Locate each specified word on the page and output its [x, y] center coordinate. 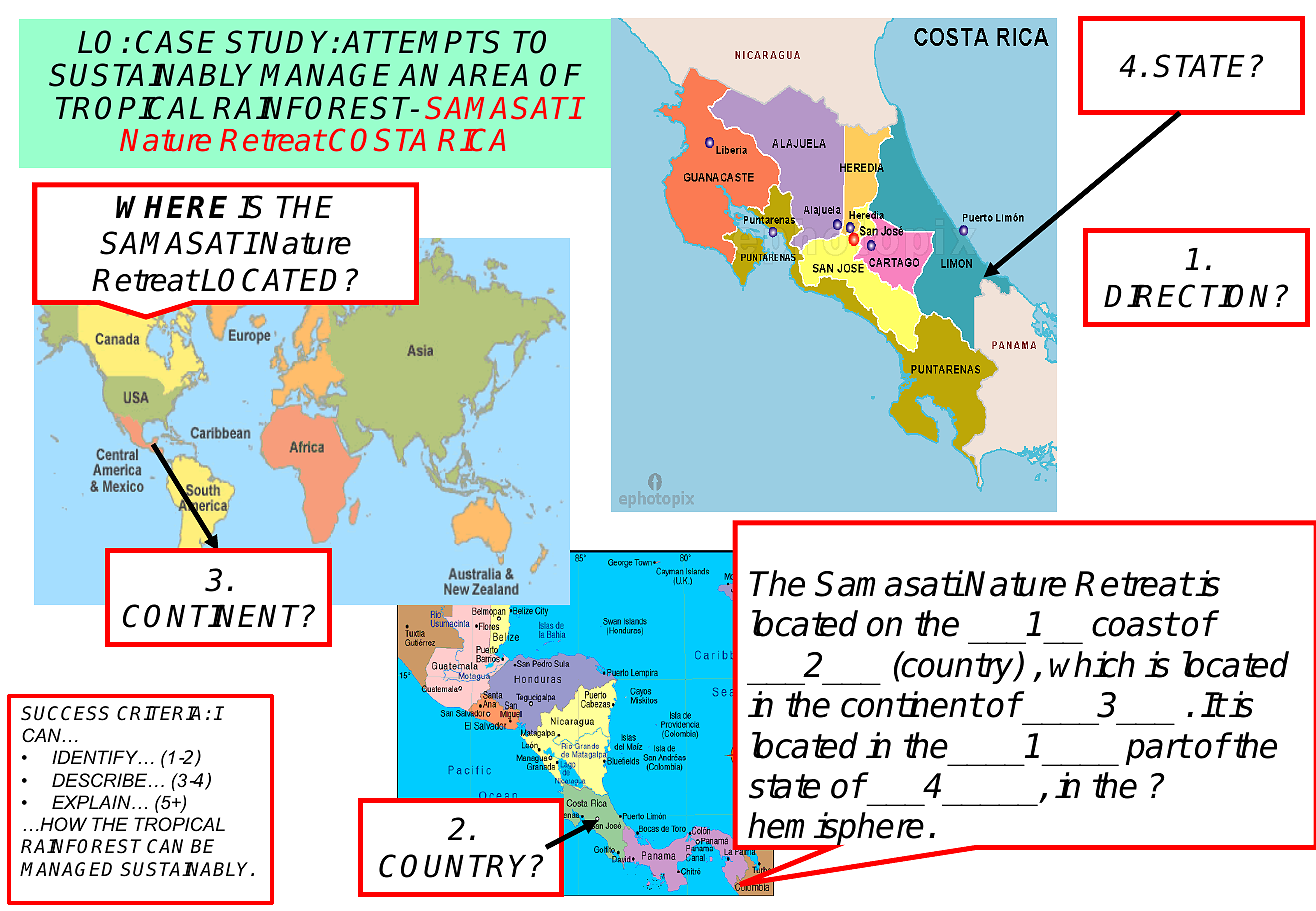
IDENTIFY [96, 757]
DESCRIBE [101, 780]
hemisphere [835, 830]
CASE [175, 42]
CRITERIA [159, 713]
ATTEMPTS [420, 42]
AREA [488, 75]
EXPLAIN [92, 802]
